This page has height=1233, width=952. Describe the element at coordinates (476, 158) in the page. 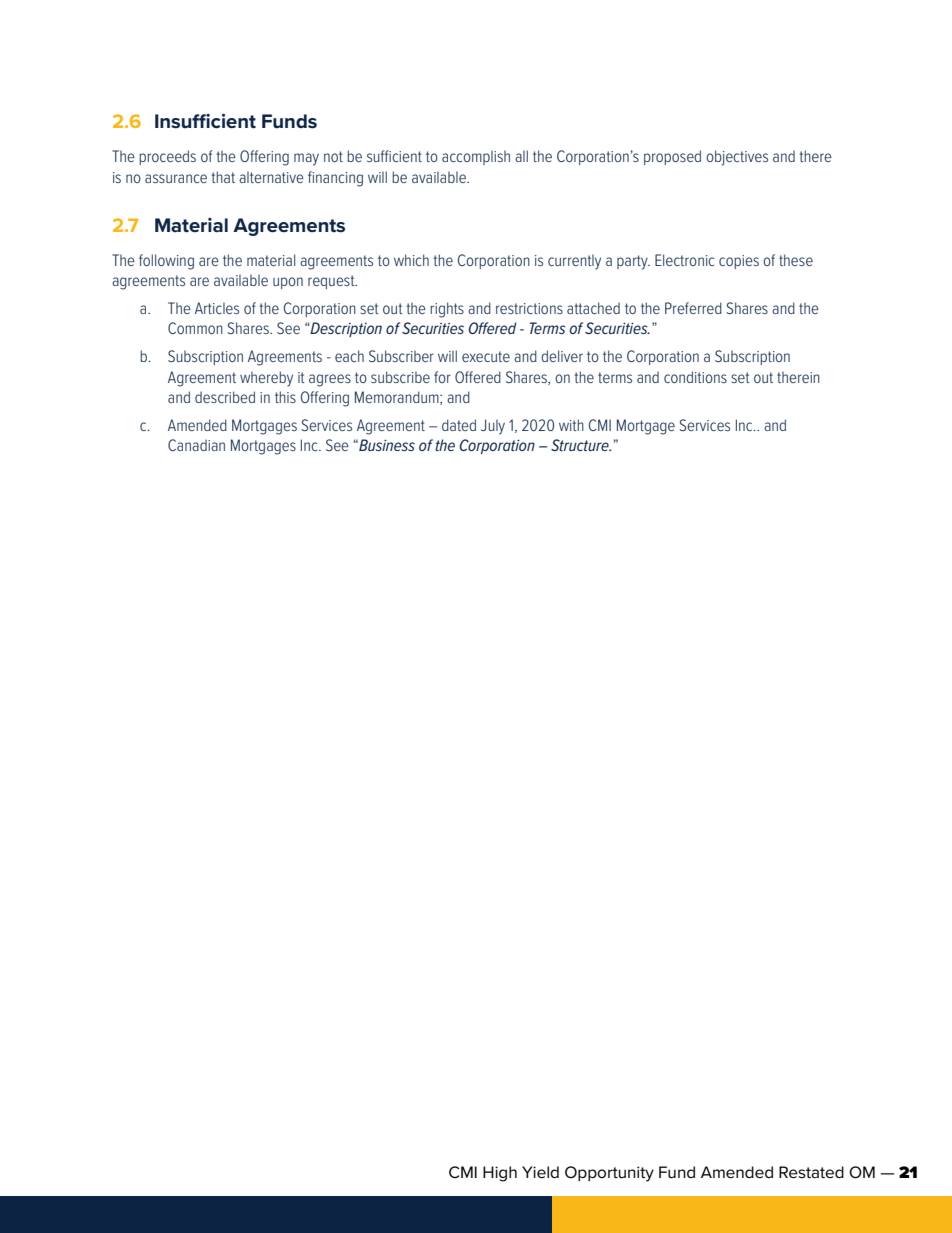

I see `accomplish` at that location.
